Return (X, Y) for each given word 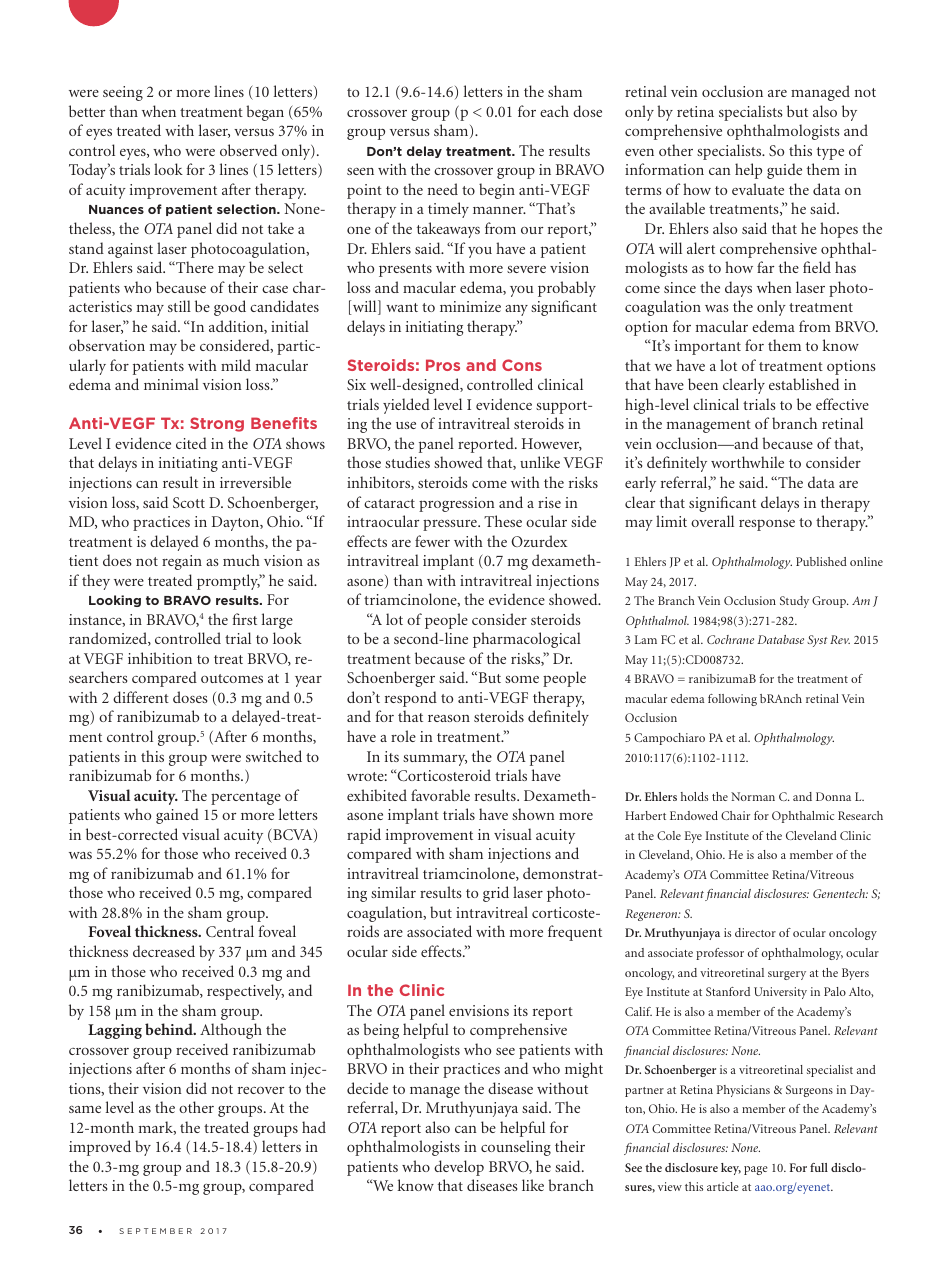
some (522, 679)
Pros (443, 365)
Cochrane (730, 639)
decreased (164, 951)
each (554, 111)
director (755, 932)
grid (496, 894)
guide (784, 171)
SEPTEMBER (155, 1231)
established (804, 384)
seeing (123, 93)
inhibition (160, 658)
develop (459, 1168)
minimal (171, 384)
